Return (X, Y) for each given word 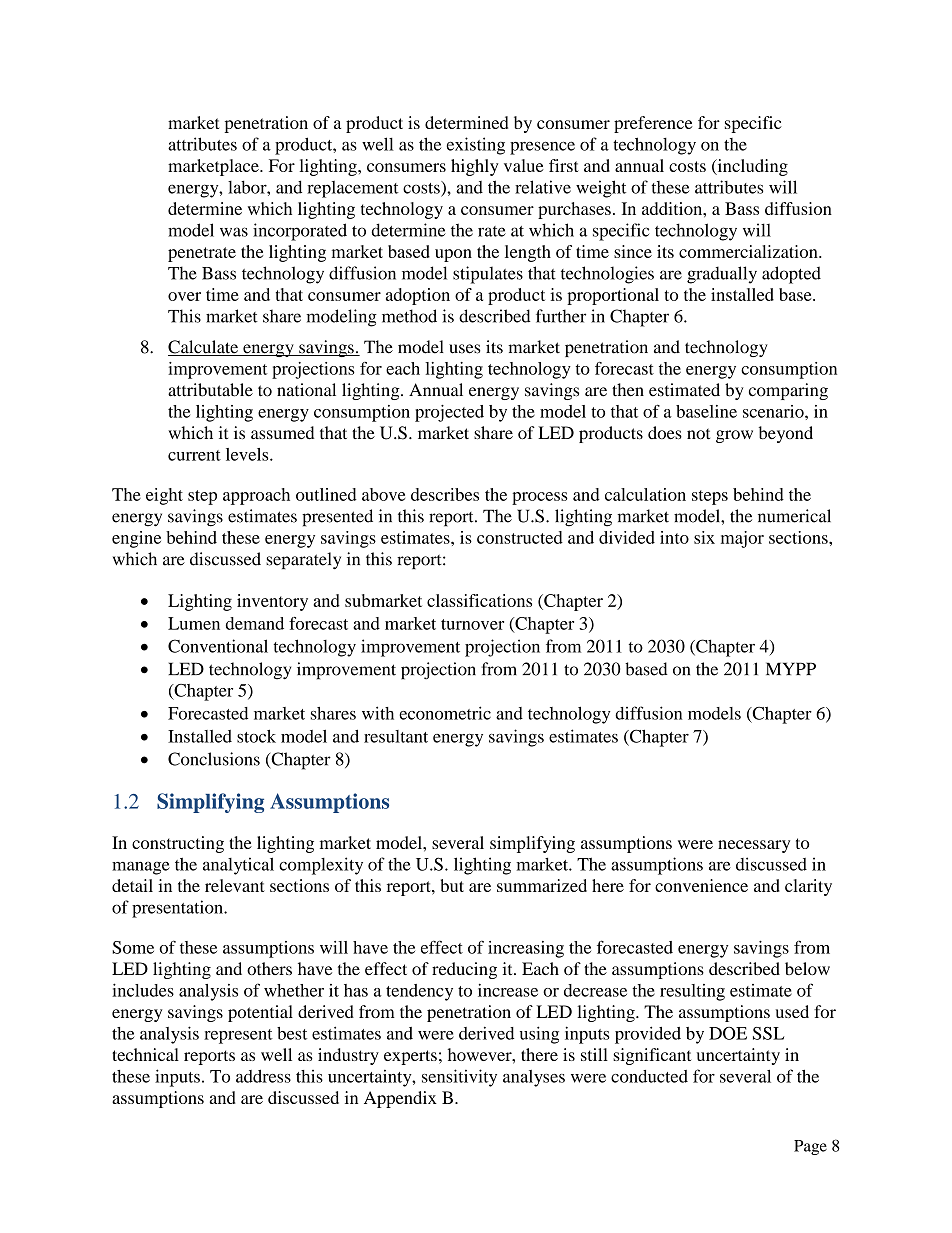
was (234, 232)
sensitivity (459, 1078)
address (263, 1076)
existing (475, 146)
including (751, 167)
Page (810, 1147)
